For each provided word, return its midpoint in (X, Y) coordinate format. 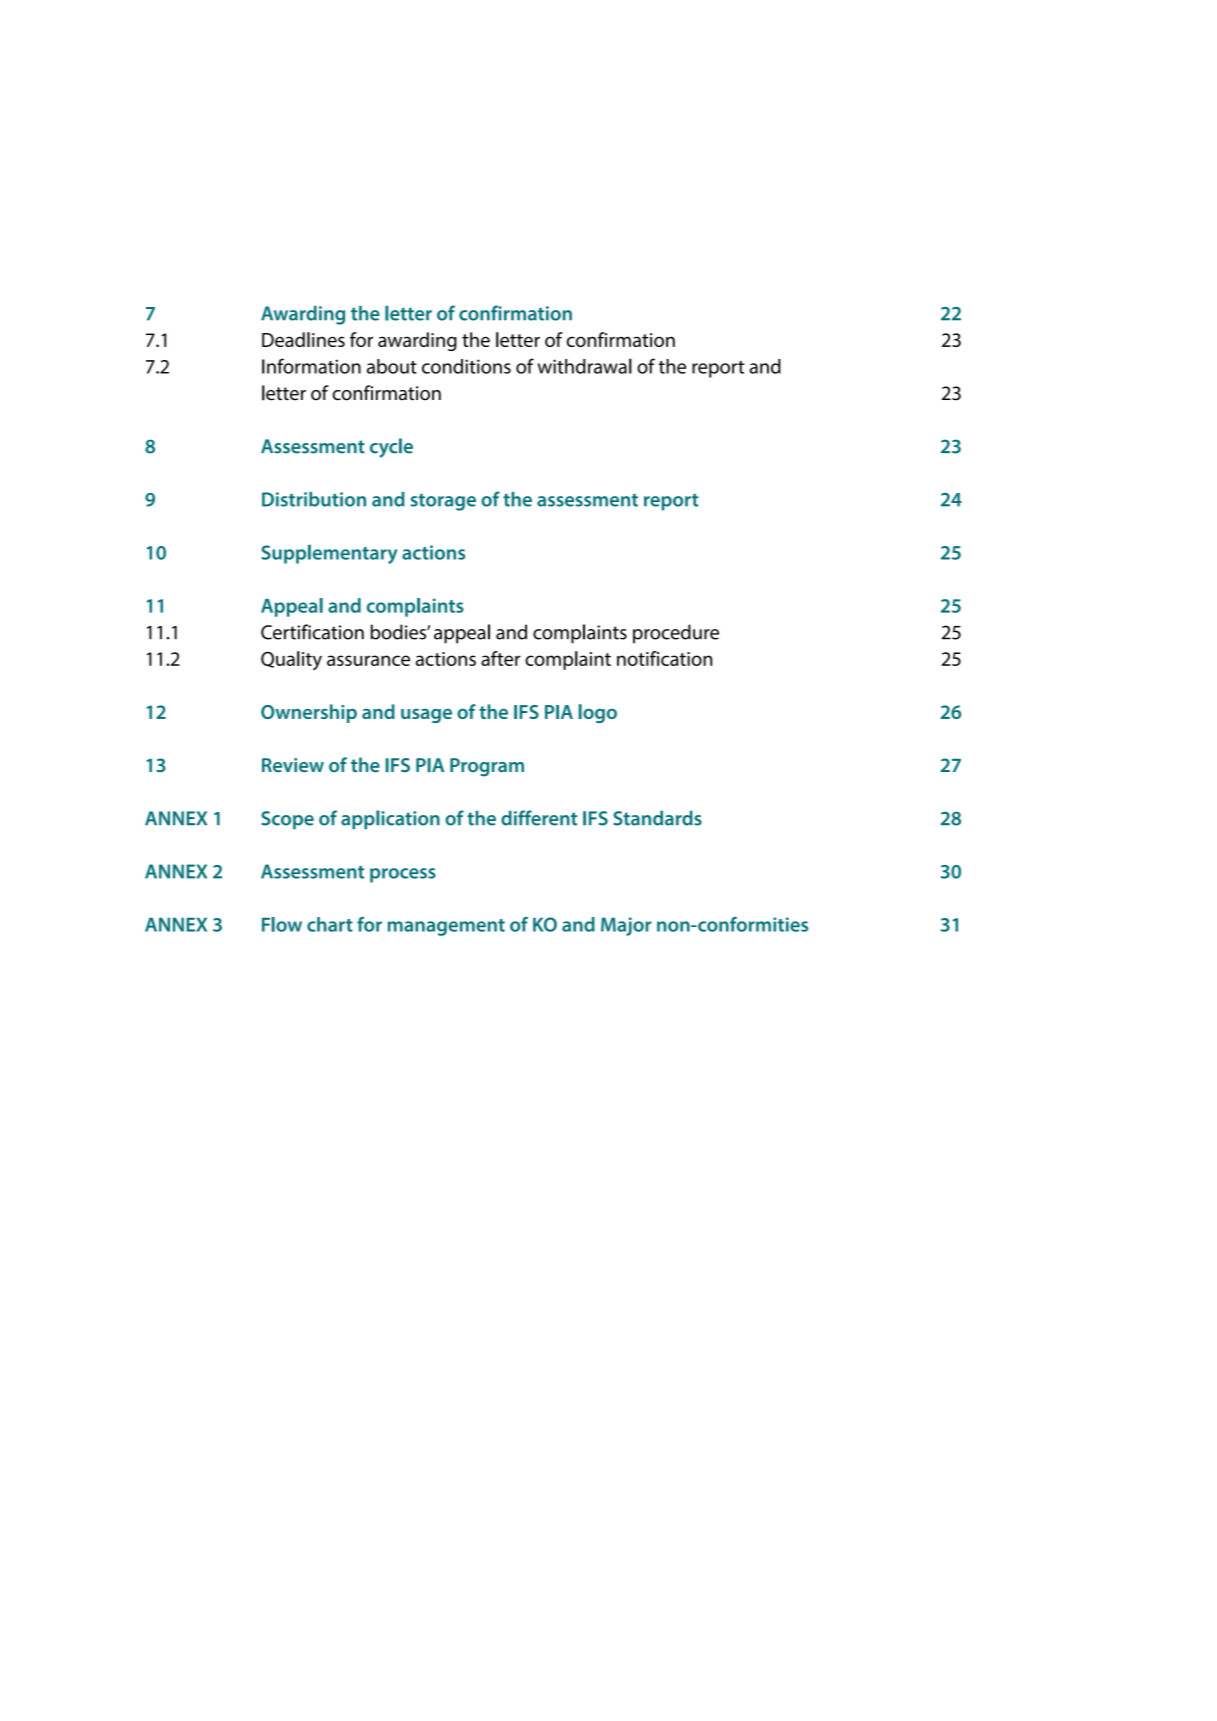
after (501, 658)
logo (598, 713)
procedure (676, 634)
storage (443, 502)
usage (426, 716)
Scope (287, 820)
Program (487, 767)
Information (311, 366)
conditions (466, 366)
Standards (657, 818)
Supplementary (329, 554)
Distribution (314, 499)
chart (330, 924)
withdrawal (585, 366)
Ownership (309, 713)
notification (664, 658)
